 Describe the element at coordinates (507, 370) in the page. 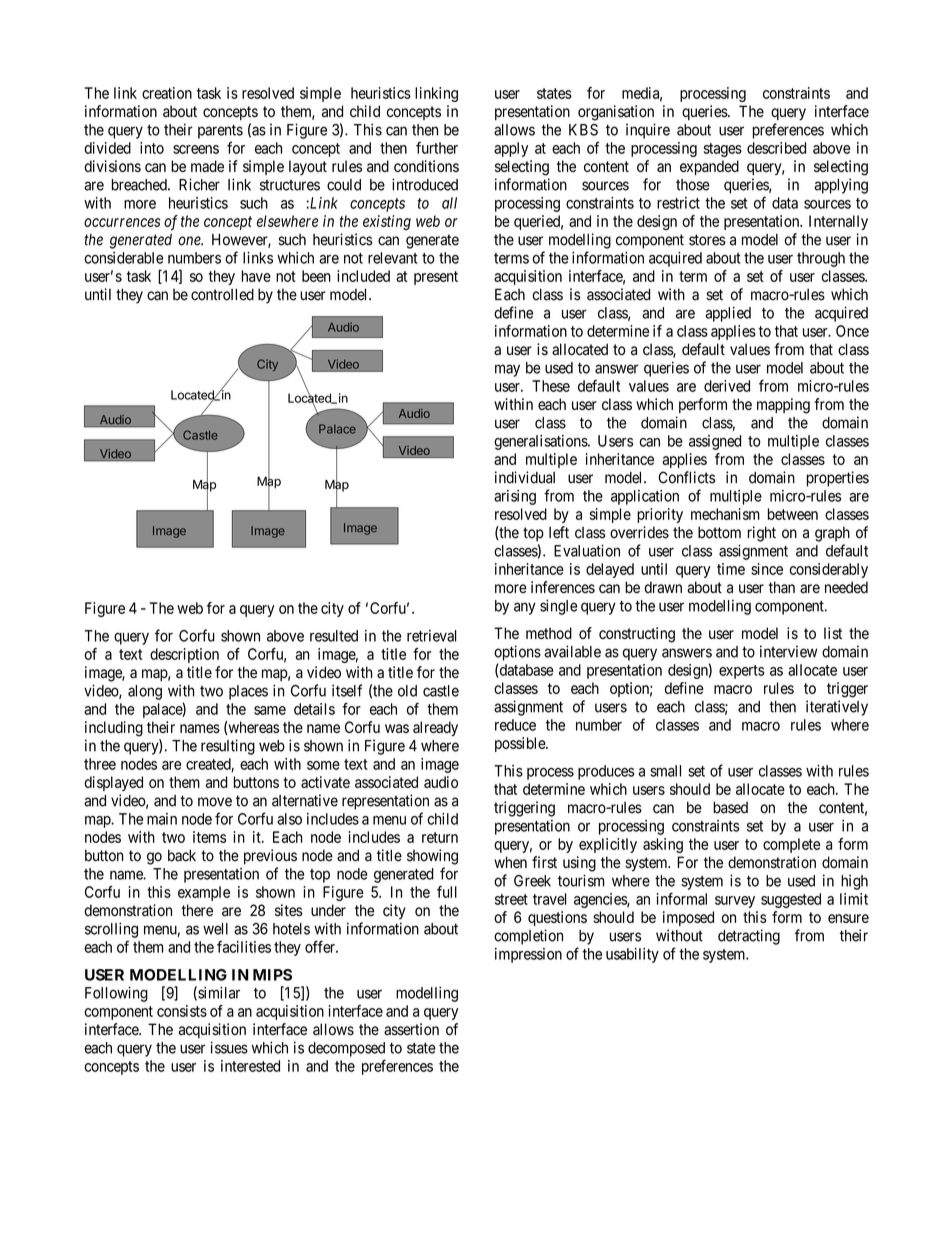

I see `may` at that location.
